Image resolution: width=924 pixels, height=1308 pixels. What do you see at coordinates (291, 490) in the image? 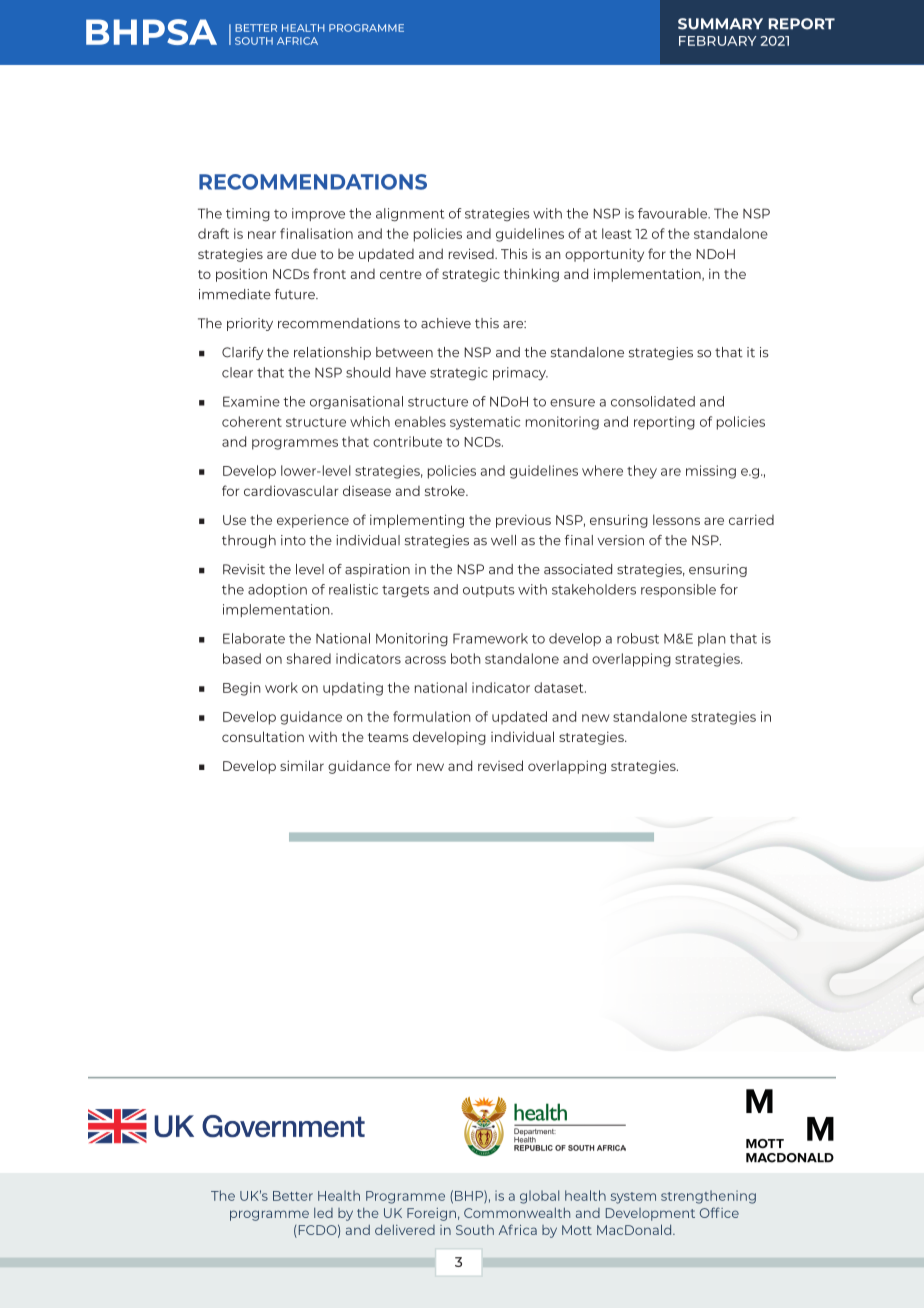
I see `cardiovascular` at bounding box center [291, 490].
